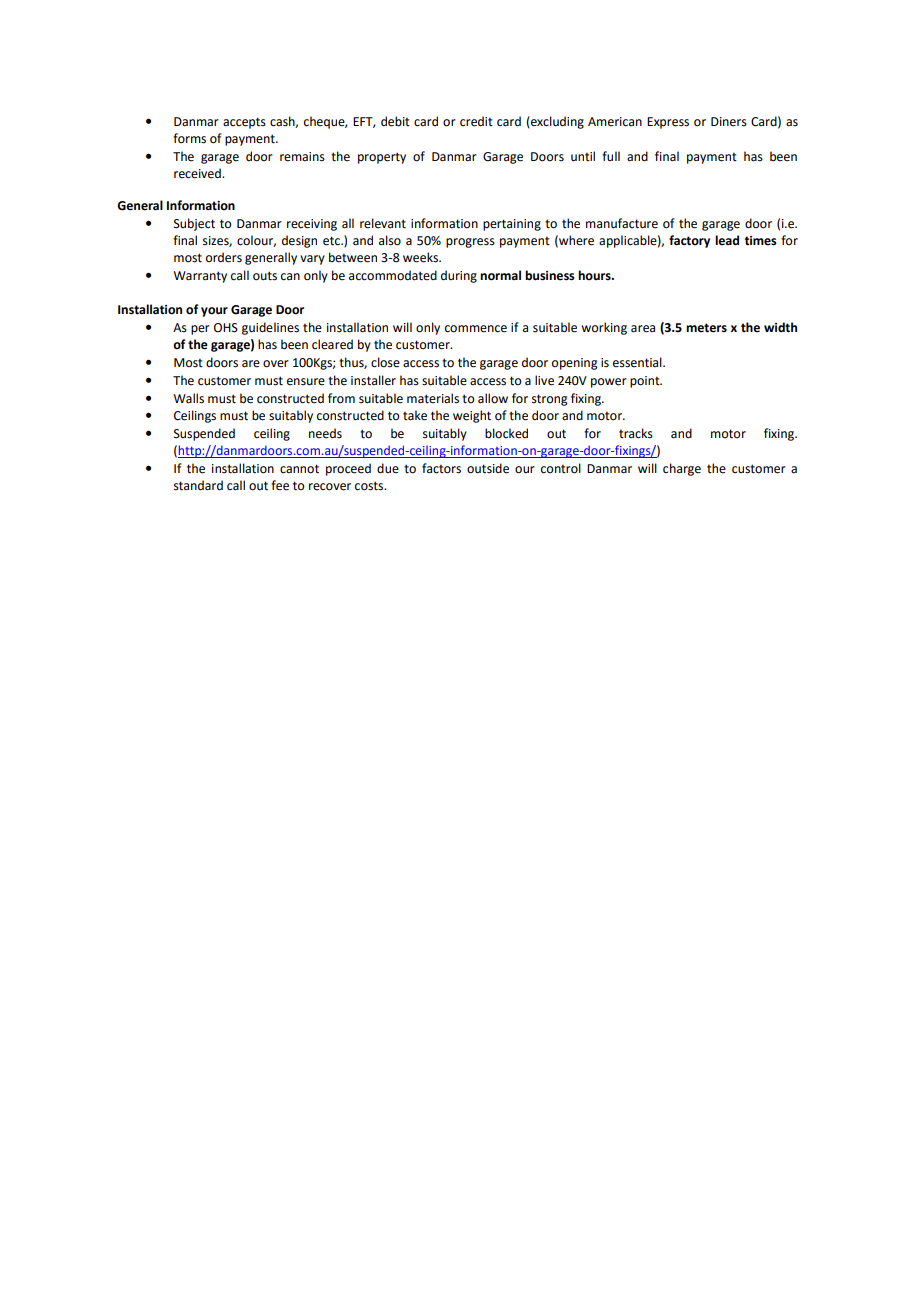  What do you see at coordinates (706, 328) in the screenshot?
I see `meters` at bounding box center [706, 328].
